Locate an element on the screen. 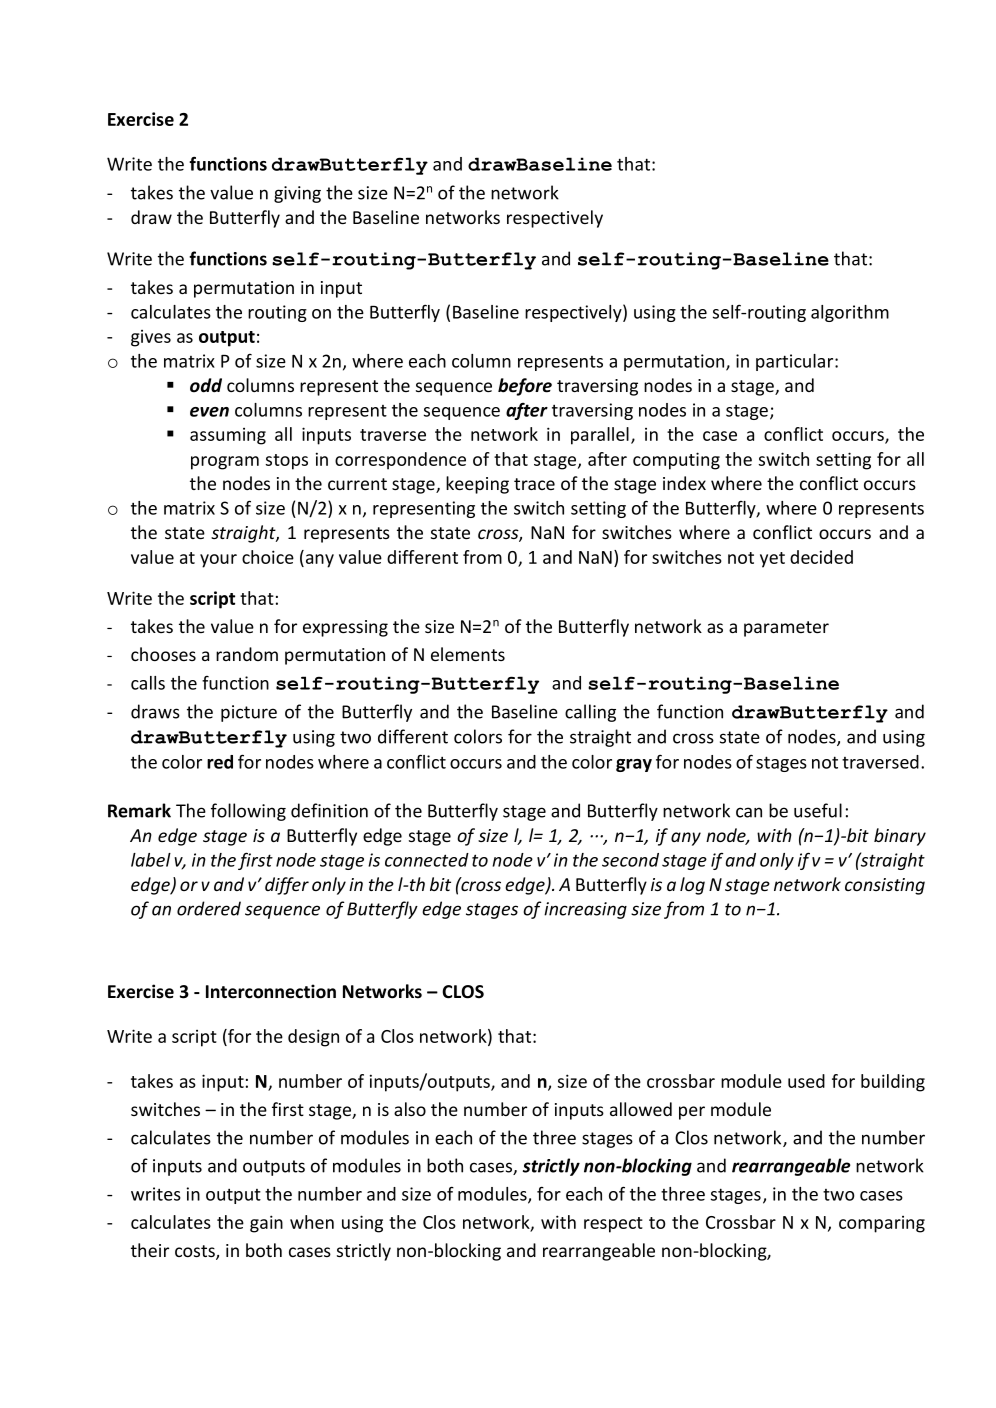 The width and height of the screenshot is (996, 1408). algorithm is located at coordinates (850, 313).
